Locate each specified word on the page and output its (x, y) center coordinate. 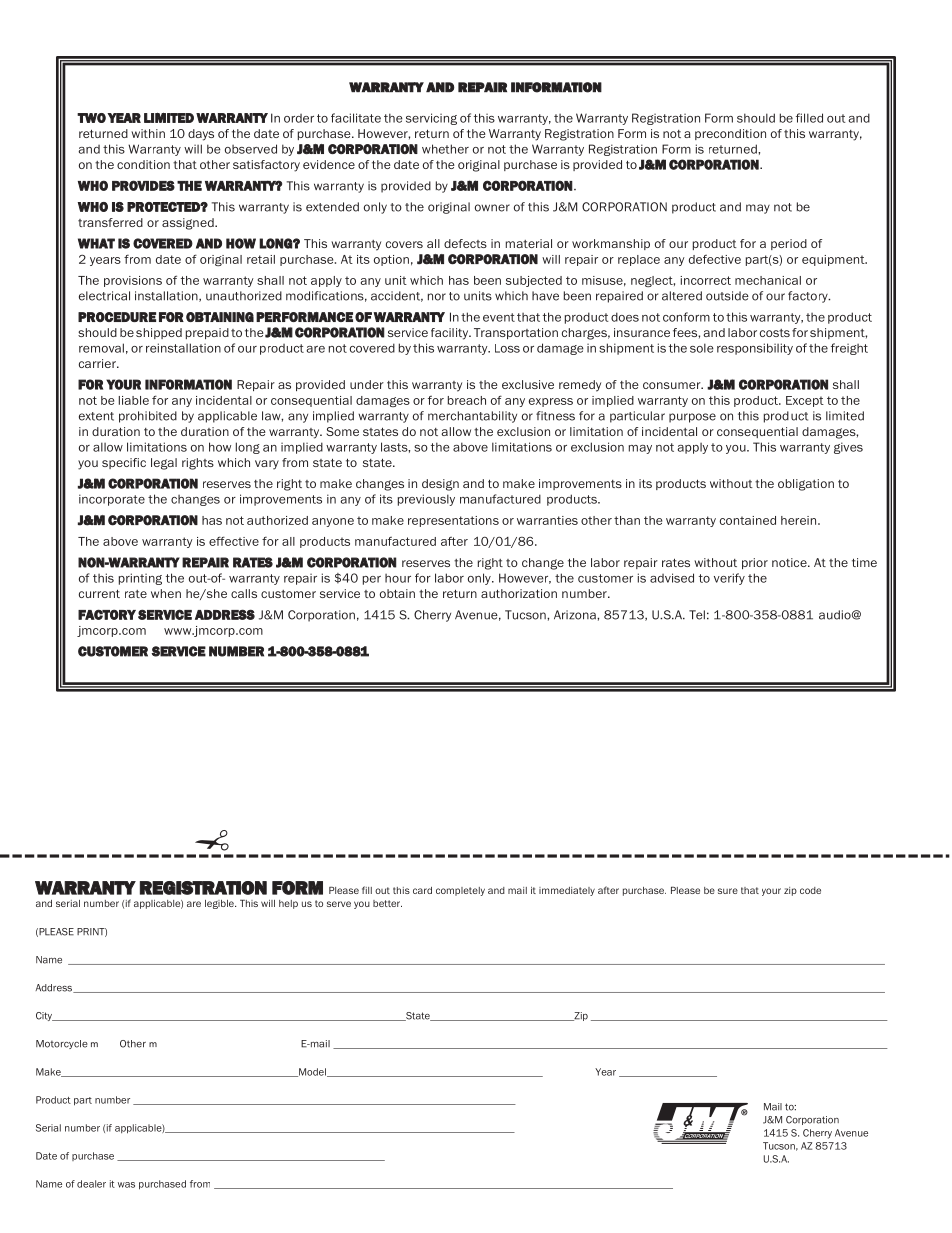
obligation (806, 485)
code (810, 890)
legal (164, 464)
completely (460, 891)
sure (728, 891)
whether (445, 149)
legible (220, 904)
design (440, 485)
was (126, 1185)
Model (312, 1072)
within (148, 133)
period (789, 244)
